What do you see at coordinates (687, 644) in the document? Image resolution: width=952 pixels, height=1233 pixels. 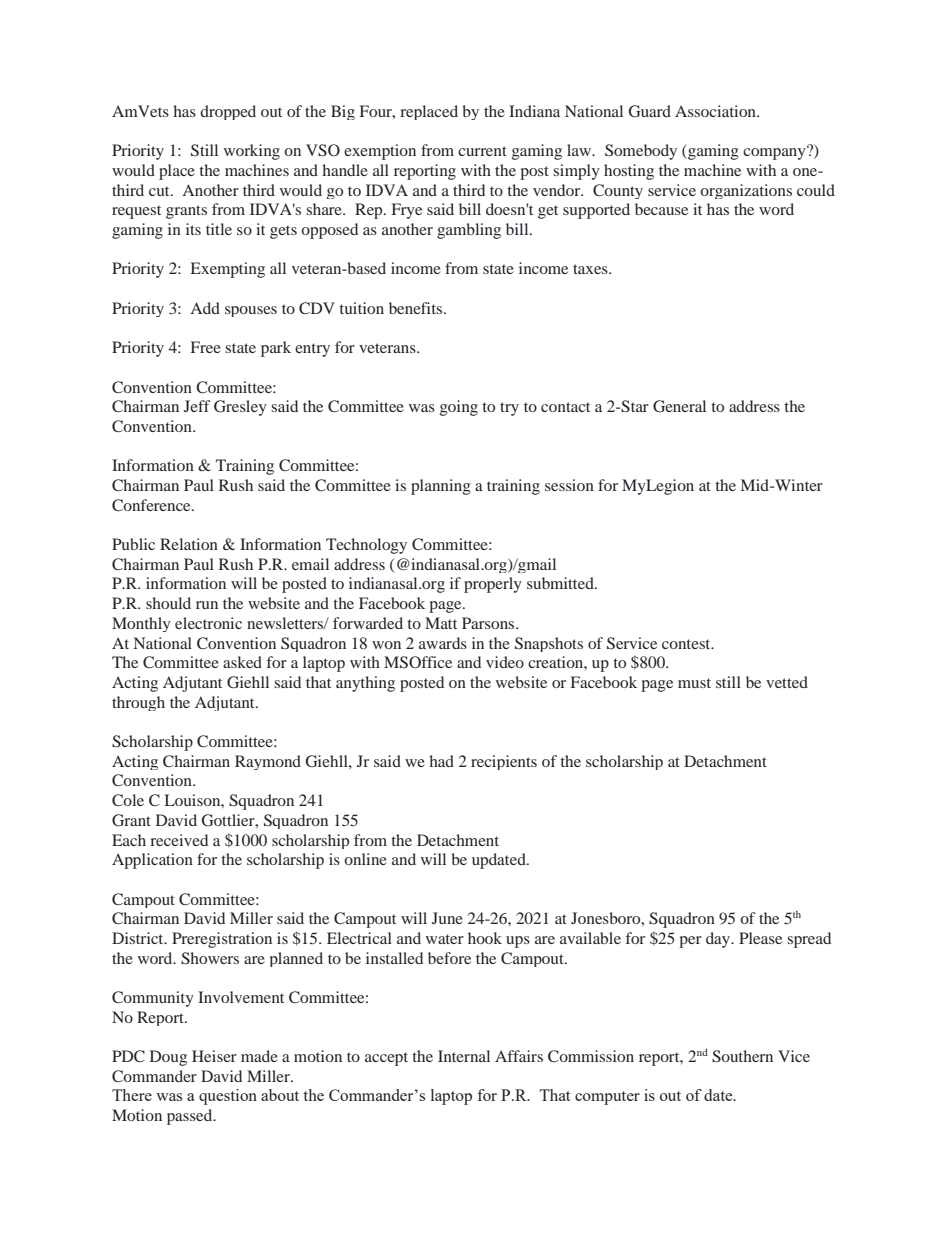 I see `contest` at bounding box center [687, 644].
